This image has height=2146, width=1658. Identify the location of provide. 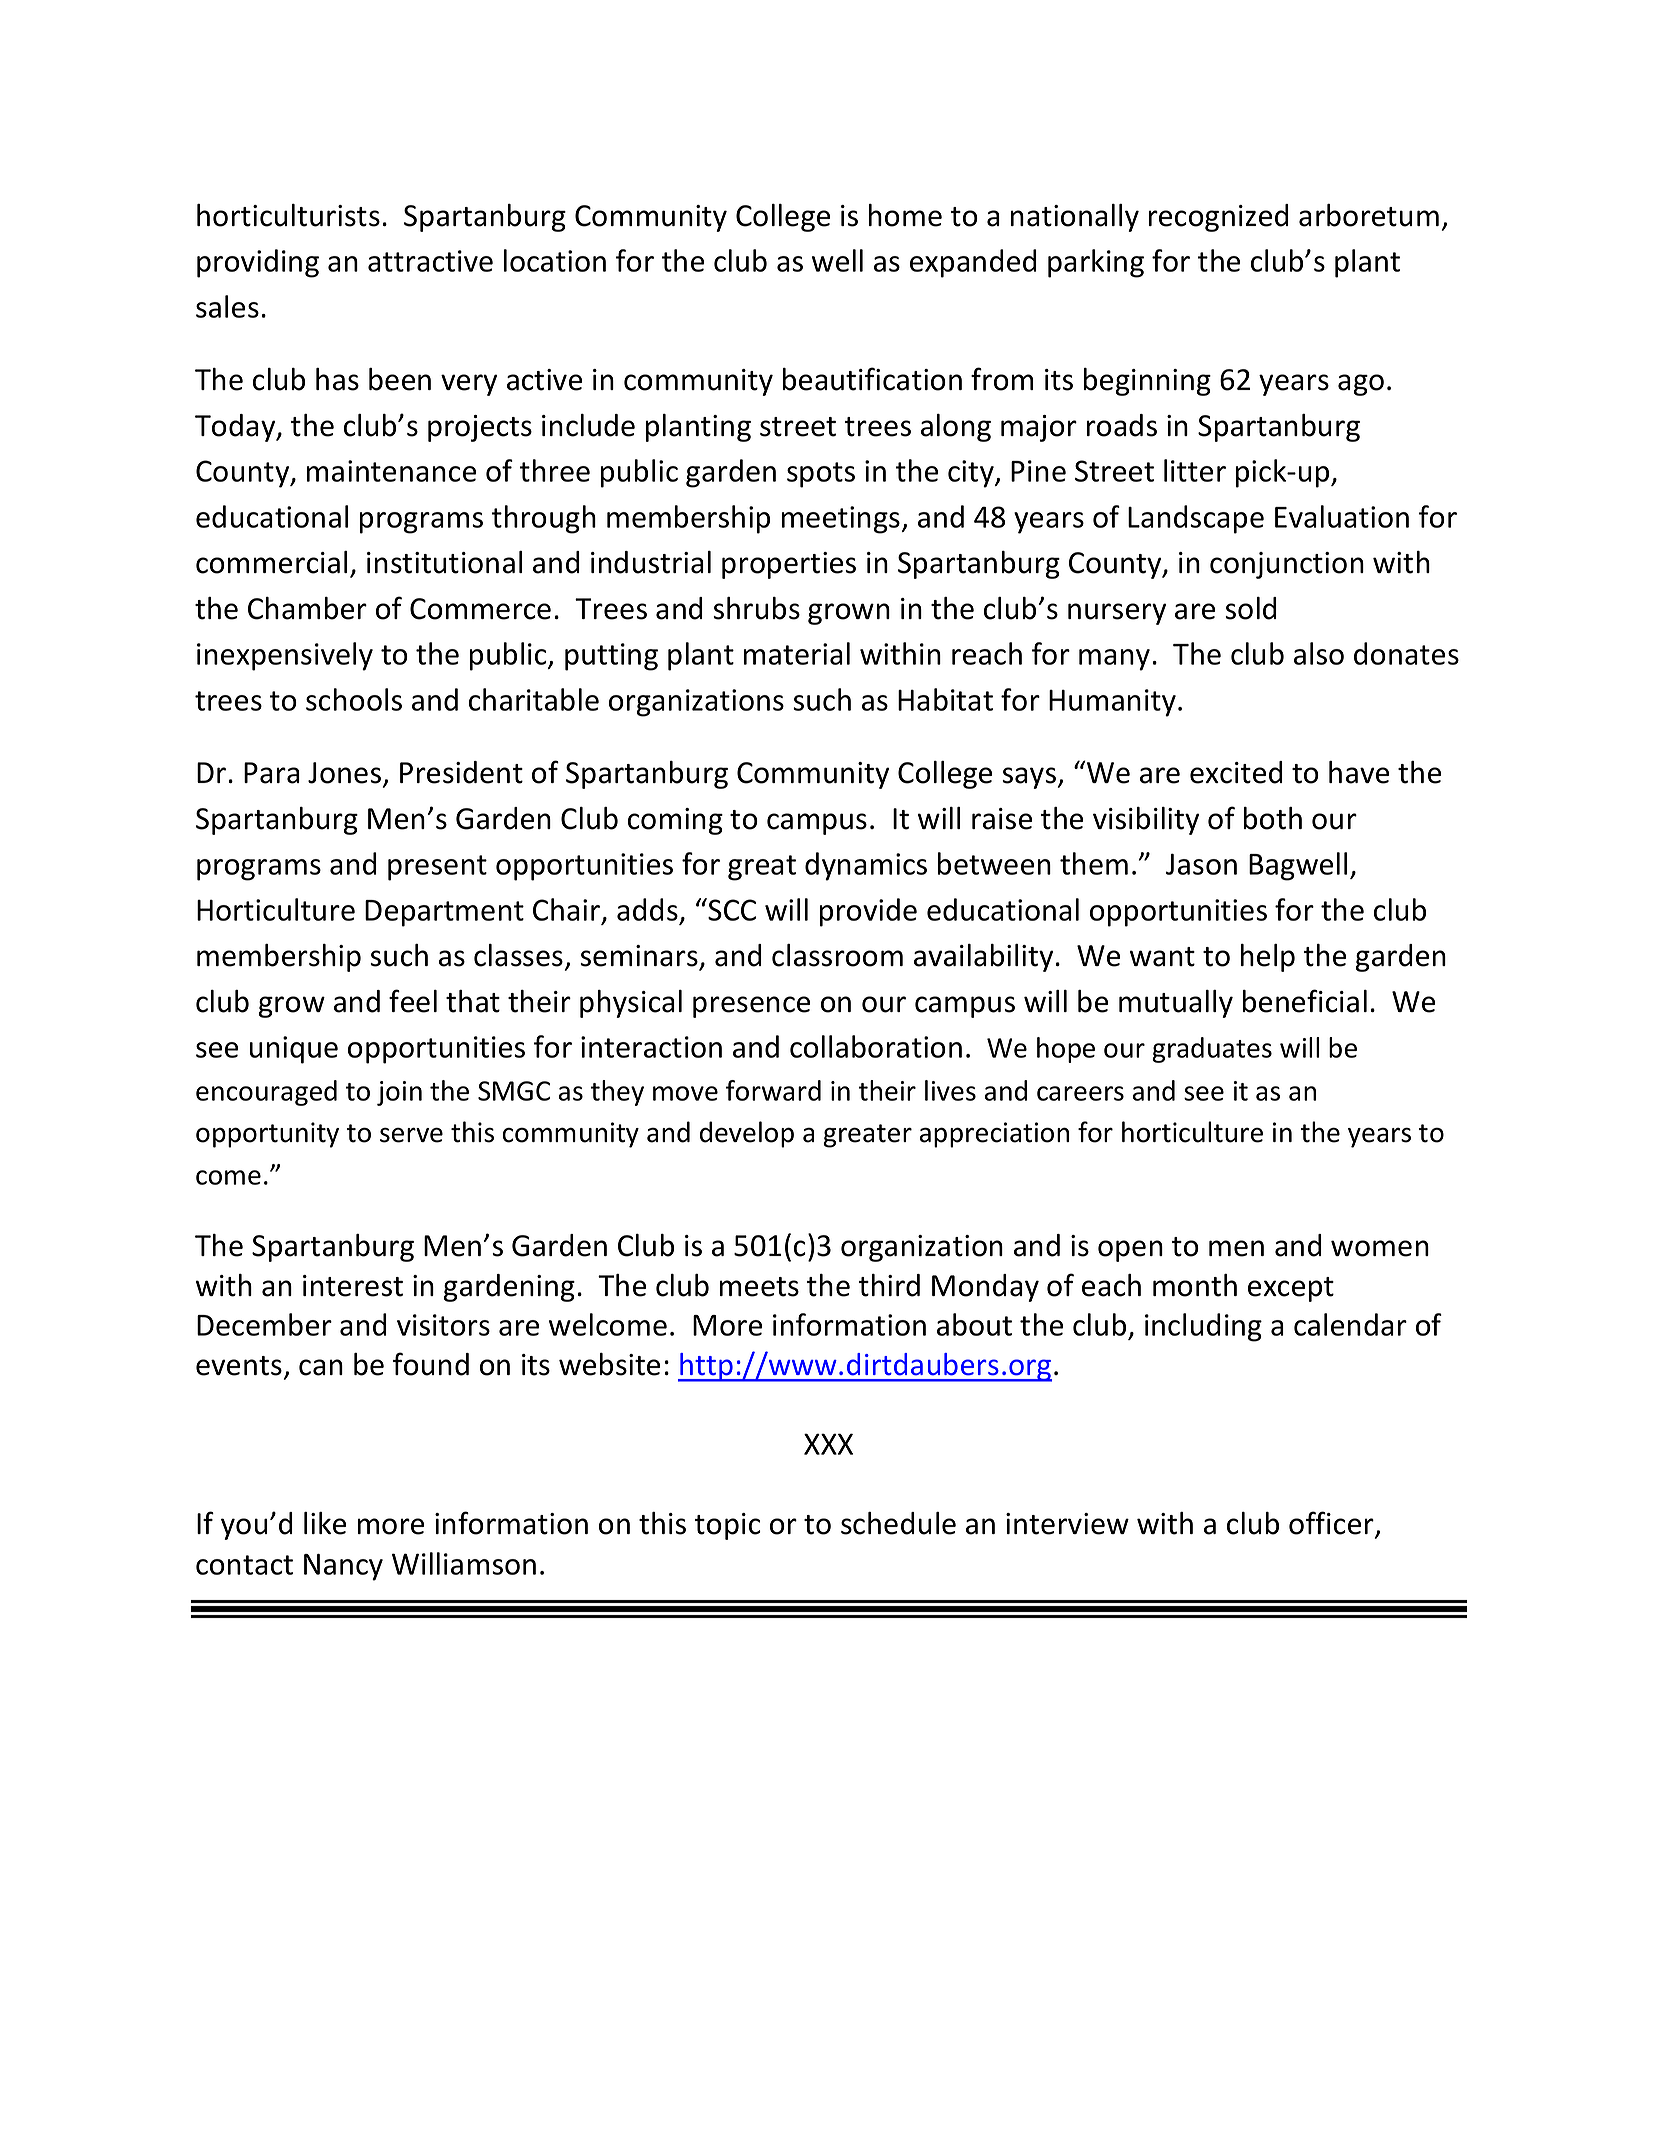
(868, 912).
